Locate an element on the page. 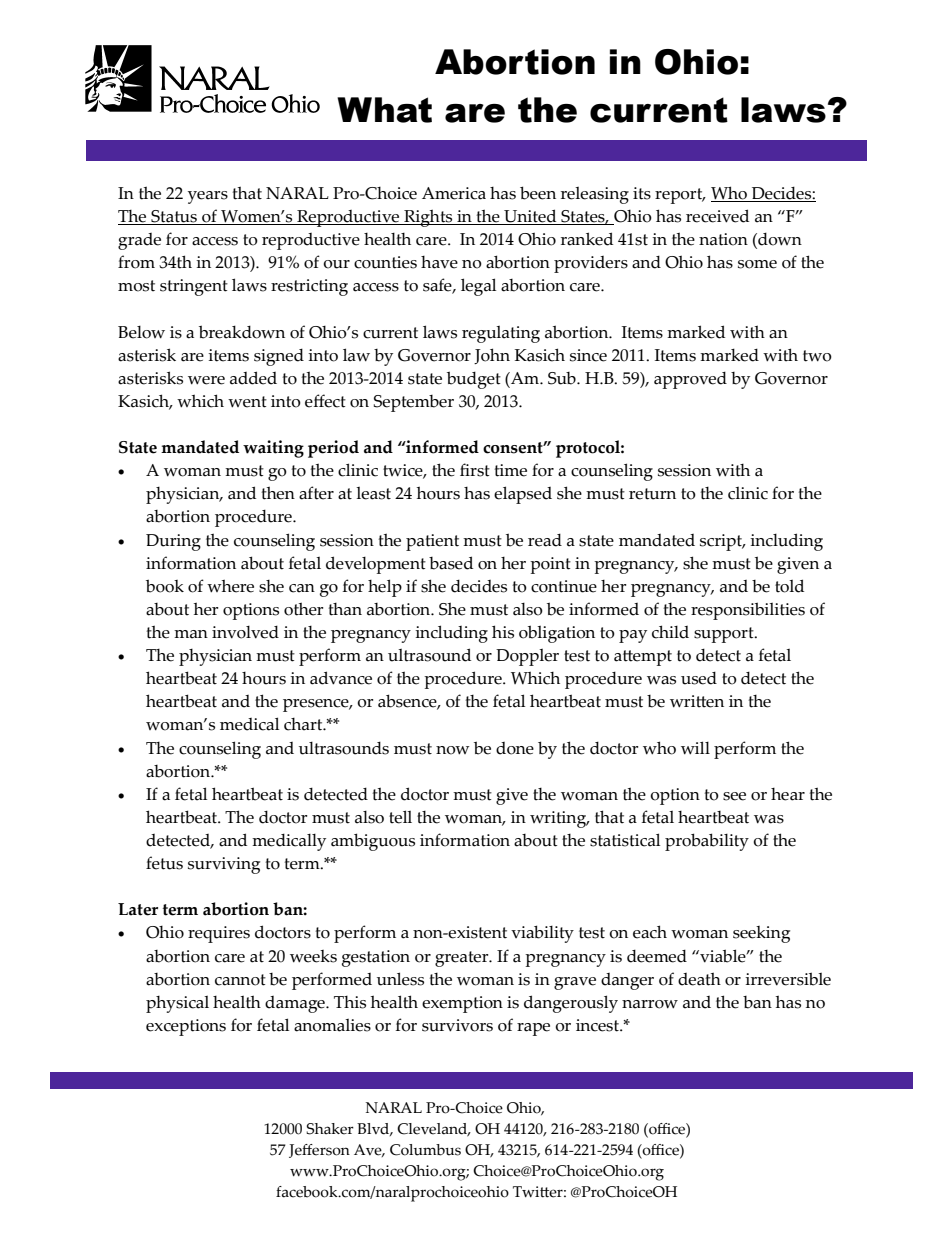  first is located at coordinates (475, 470).
